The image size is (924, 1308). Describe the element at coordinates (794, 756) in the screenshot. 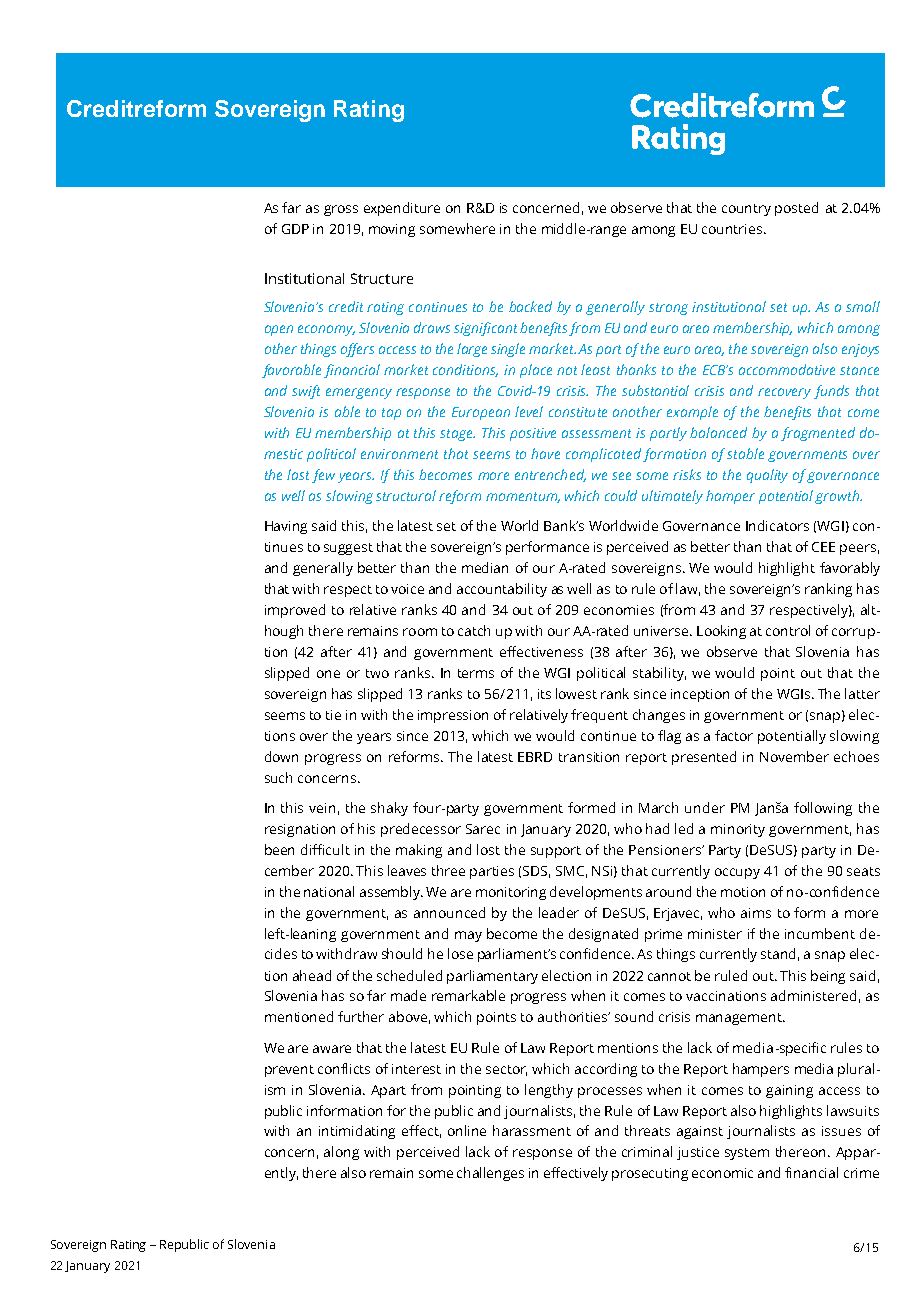

I see `November` at that location.
